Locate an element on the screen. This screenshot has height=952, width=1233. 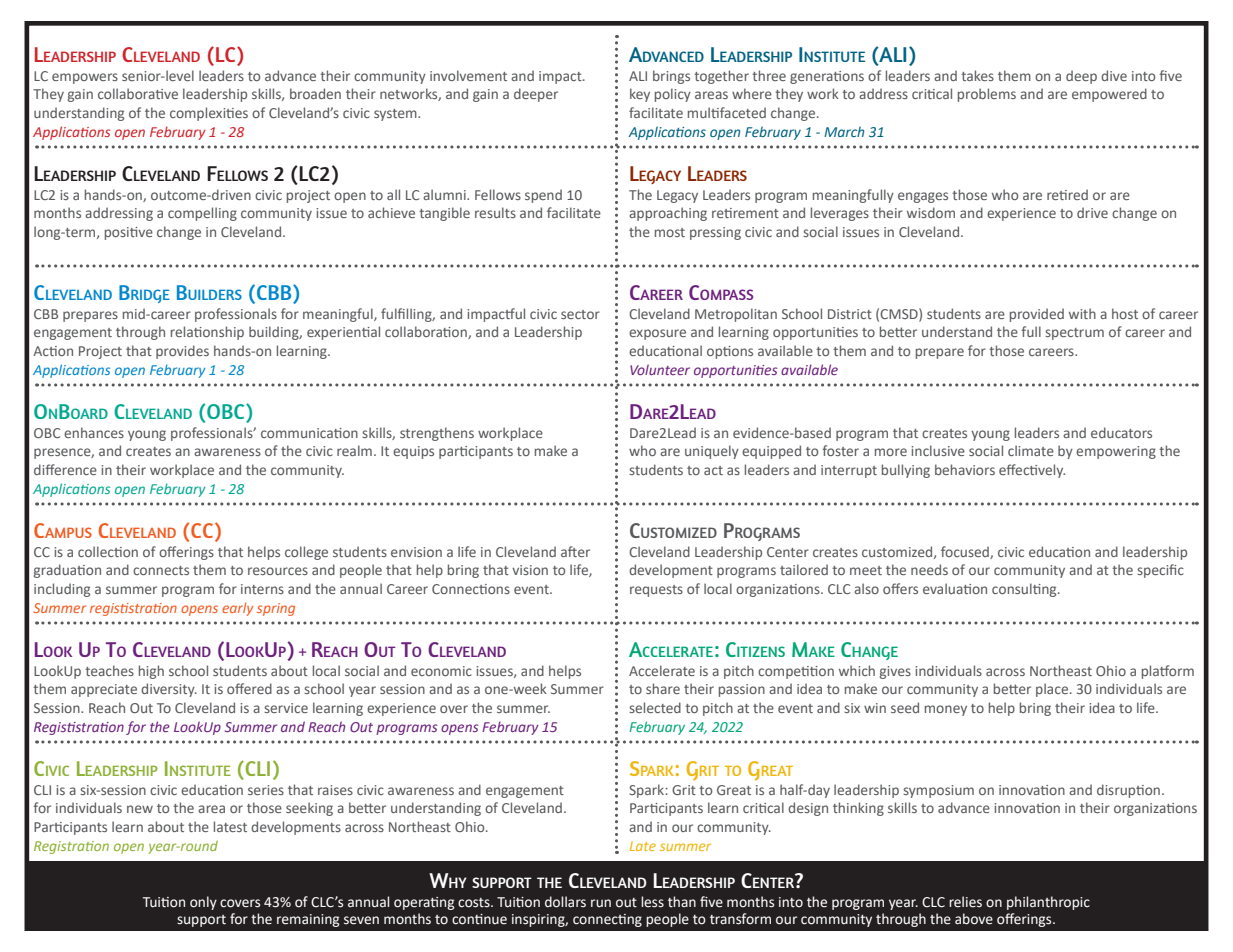
philanthropic is located at coordinates (1048, 903).
